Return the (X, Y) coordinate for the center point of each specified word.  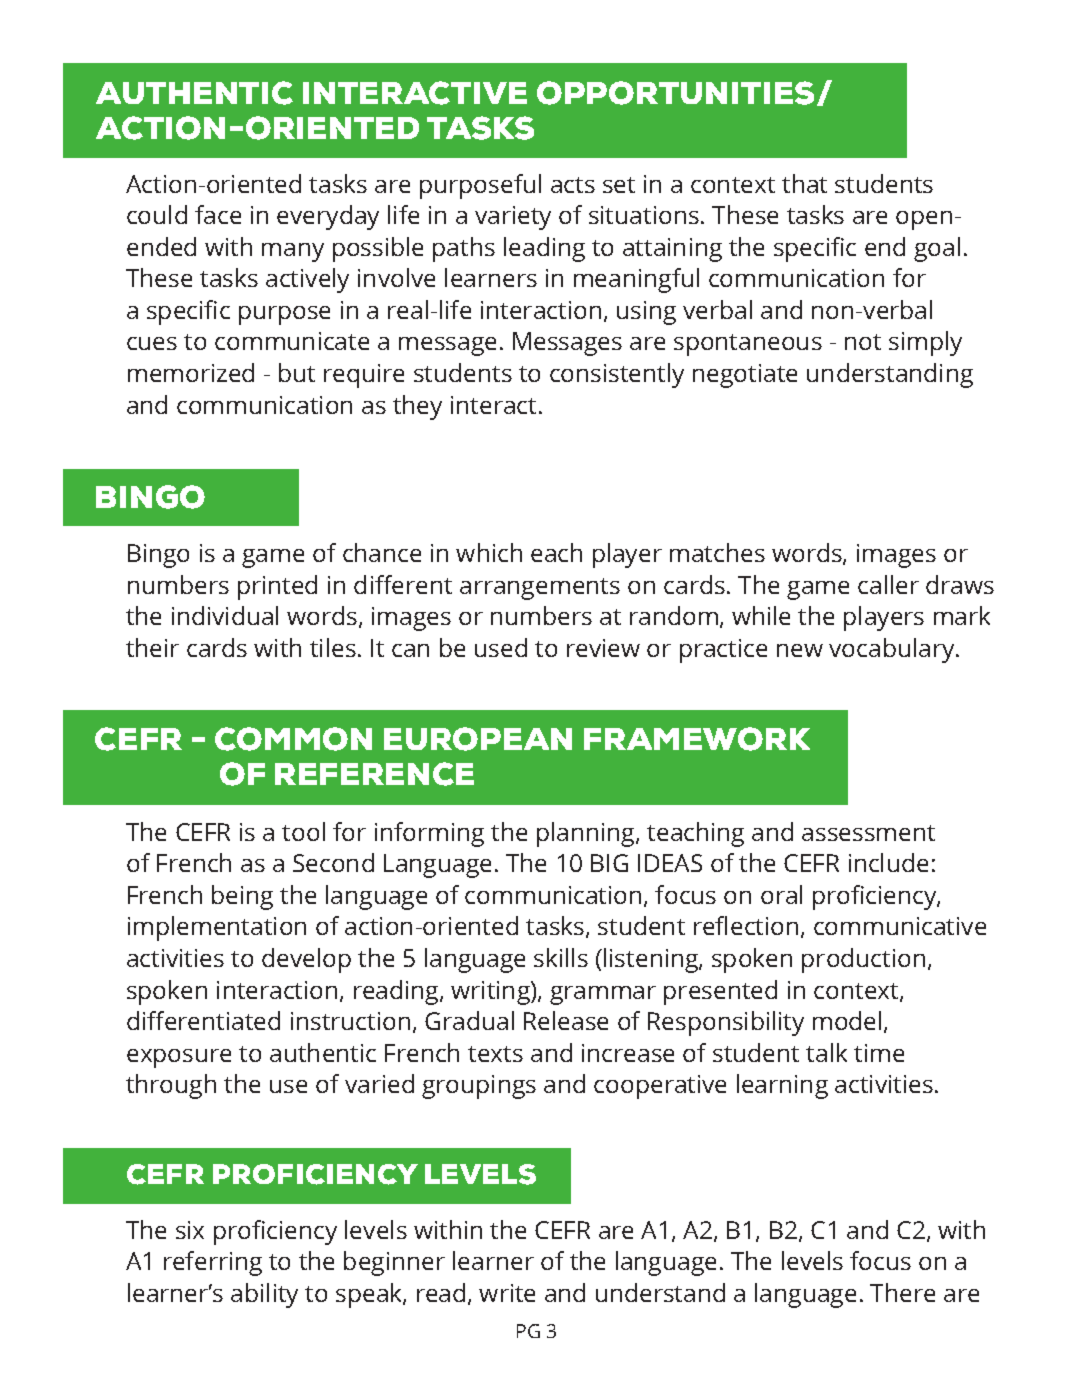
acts (573, 185)
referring (213, 1263)
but (297, 372)
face (218, 214)
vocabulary (893, 650)
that (804, 183)
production (863, 960)
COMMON (293, 739)
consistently (617, 375)
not (863, 342)
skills (561, 957)
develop (306, 960)
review (603, 648)
